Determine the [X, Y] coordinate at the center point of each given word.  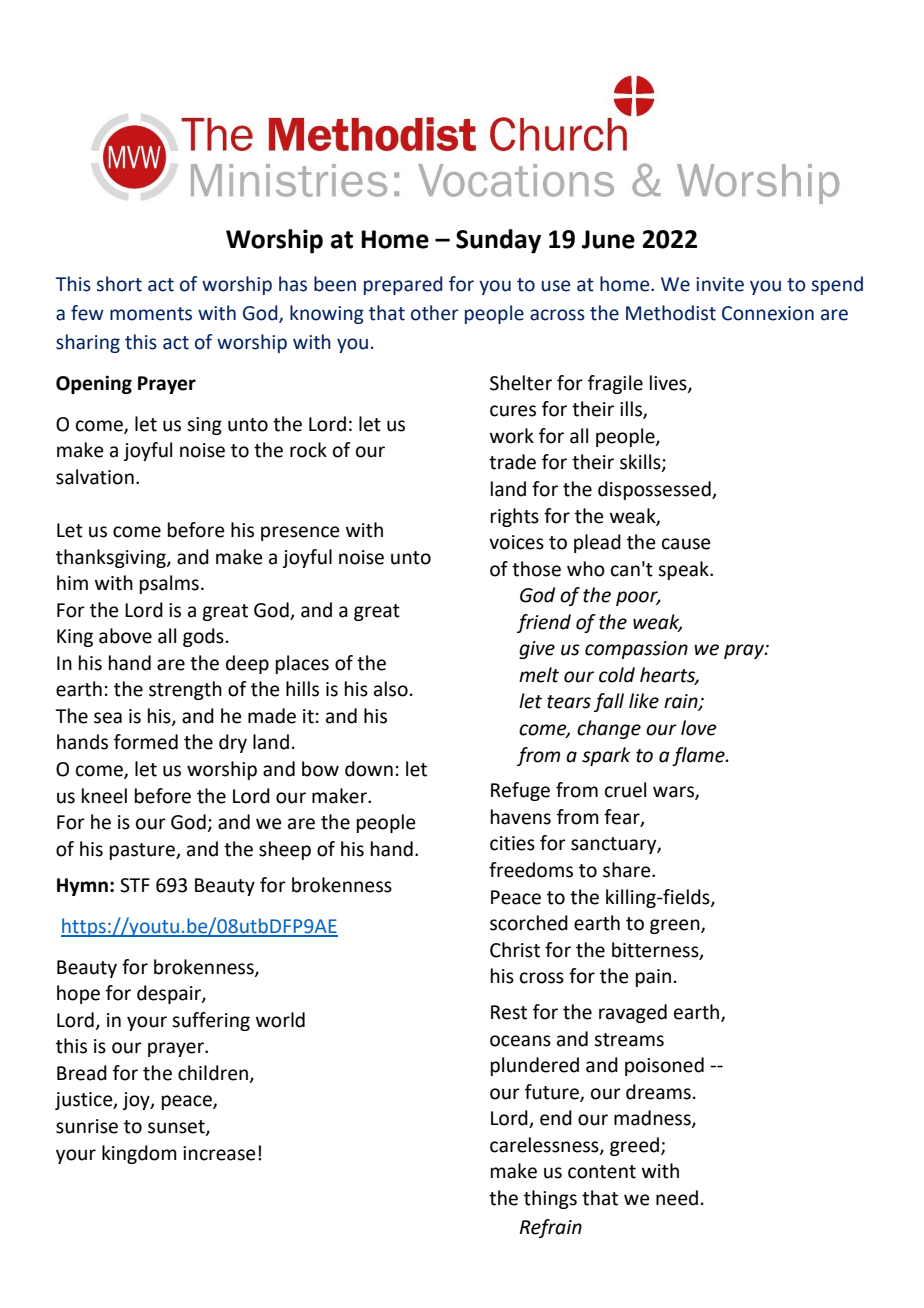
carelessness [545, 1145]
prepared [403, 285]
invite [720, 284]
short [119, 284]
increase [219, 1153]
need [677, 1198]
